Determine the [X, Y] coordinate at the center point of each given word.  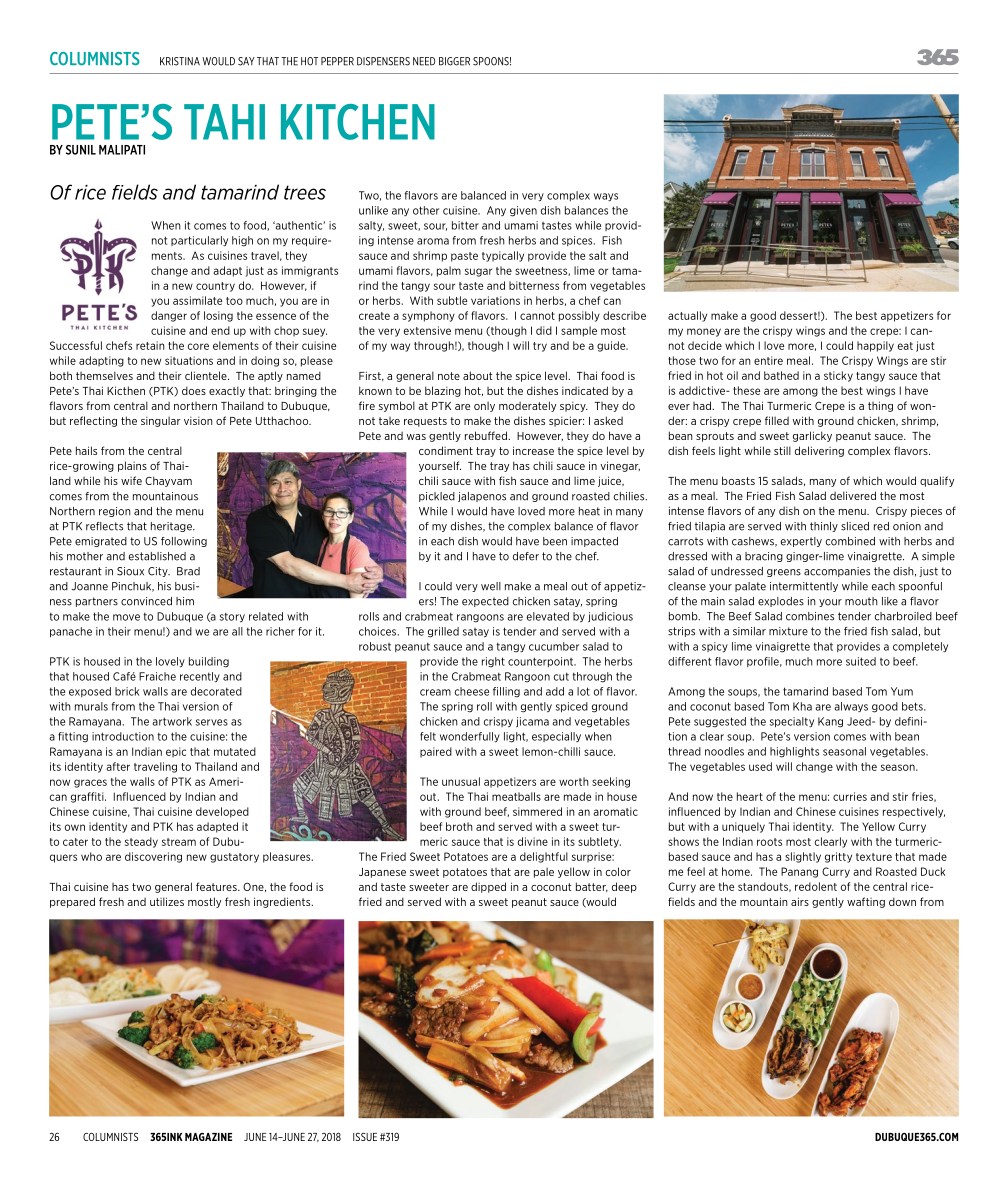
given [523, 211]
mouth [861, 601]
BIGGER [454, 61]
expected [485, 602]
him [185, 601]
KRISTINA [180, 61]
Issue [365, 1137]
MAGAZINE [208, 1137]
